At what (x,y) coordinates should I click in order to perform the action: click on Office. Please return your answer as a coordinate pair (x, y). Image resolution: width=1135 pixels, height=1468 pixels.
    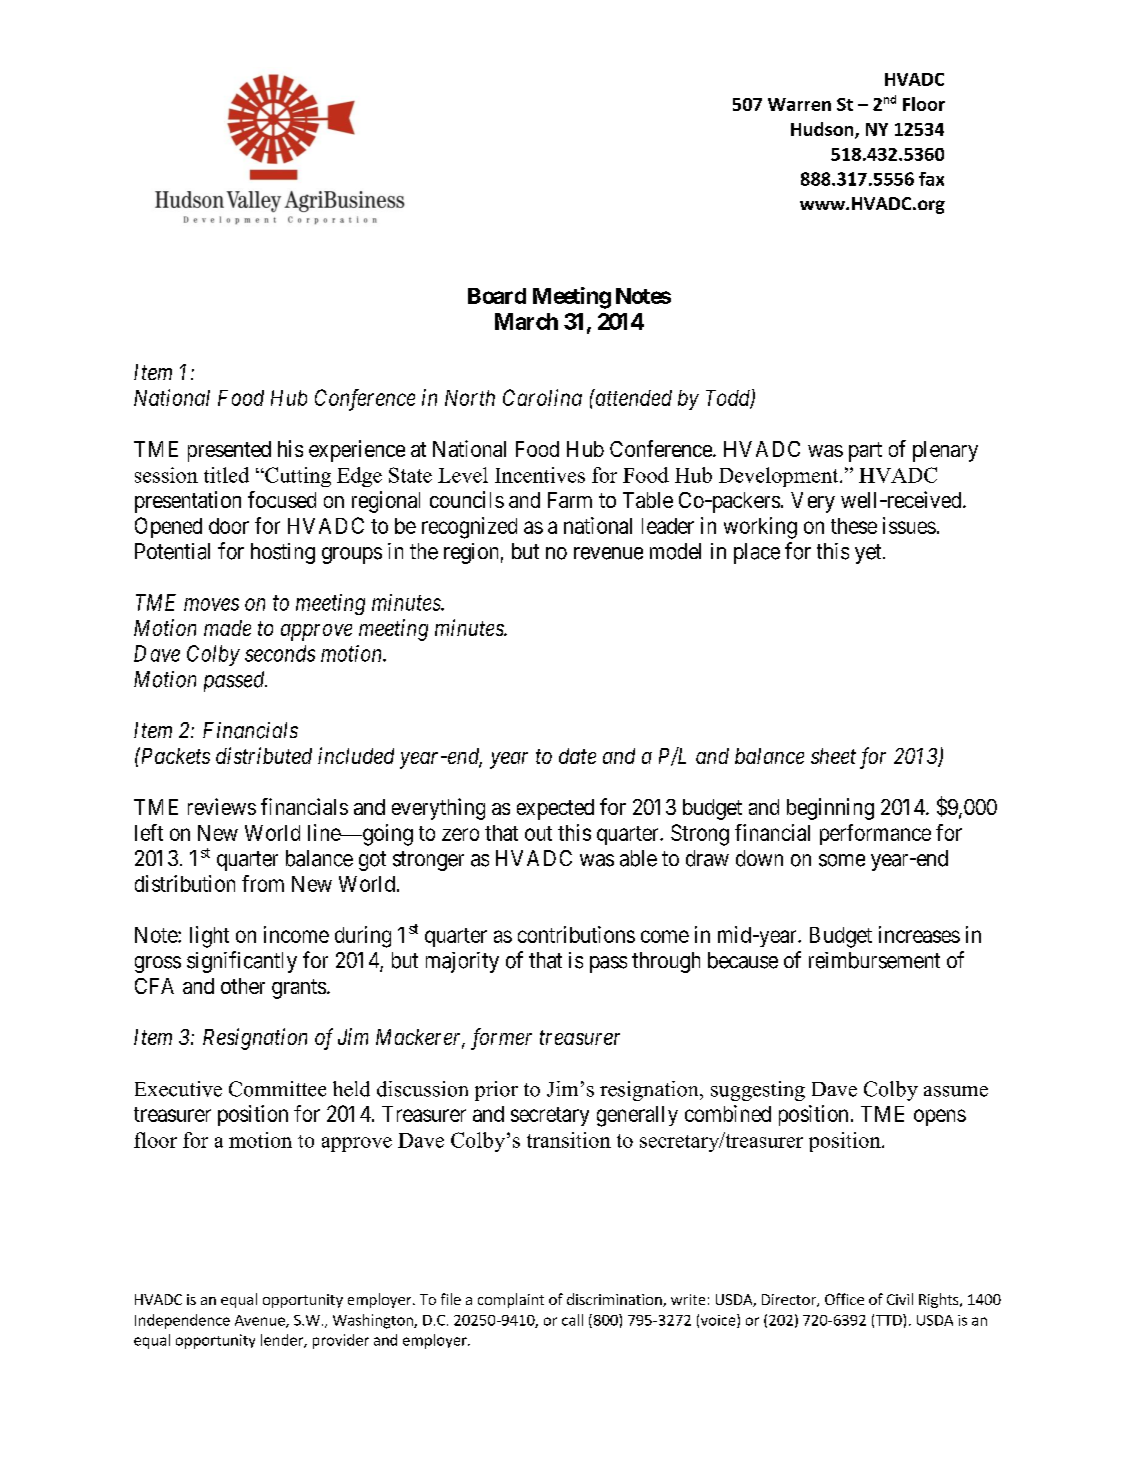
    Looking at the image, I should click on (844, 1299).
